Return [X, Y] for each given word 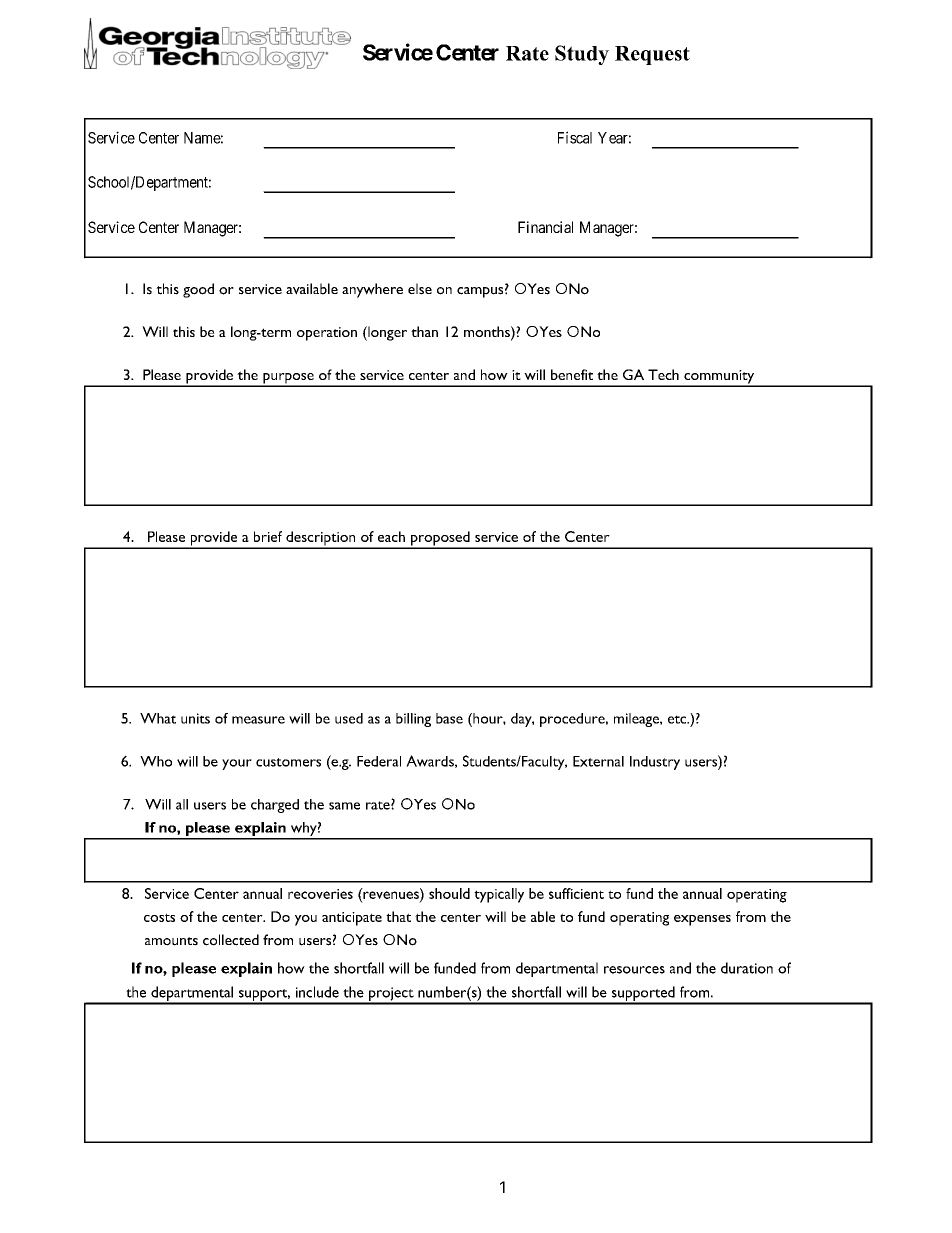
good [198, 290]
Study [582, 55]
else [420, 289]
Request [652, 55]
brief [268, 536]
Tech [663, 374]
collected [231, 940]
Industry [655, 763]
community [719, 378]
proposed [440, 539]
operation [327, 334]
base [449, 718]
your [237, 764]
